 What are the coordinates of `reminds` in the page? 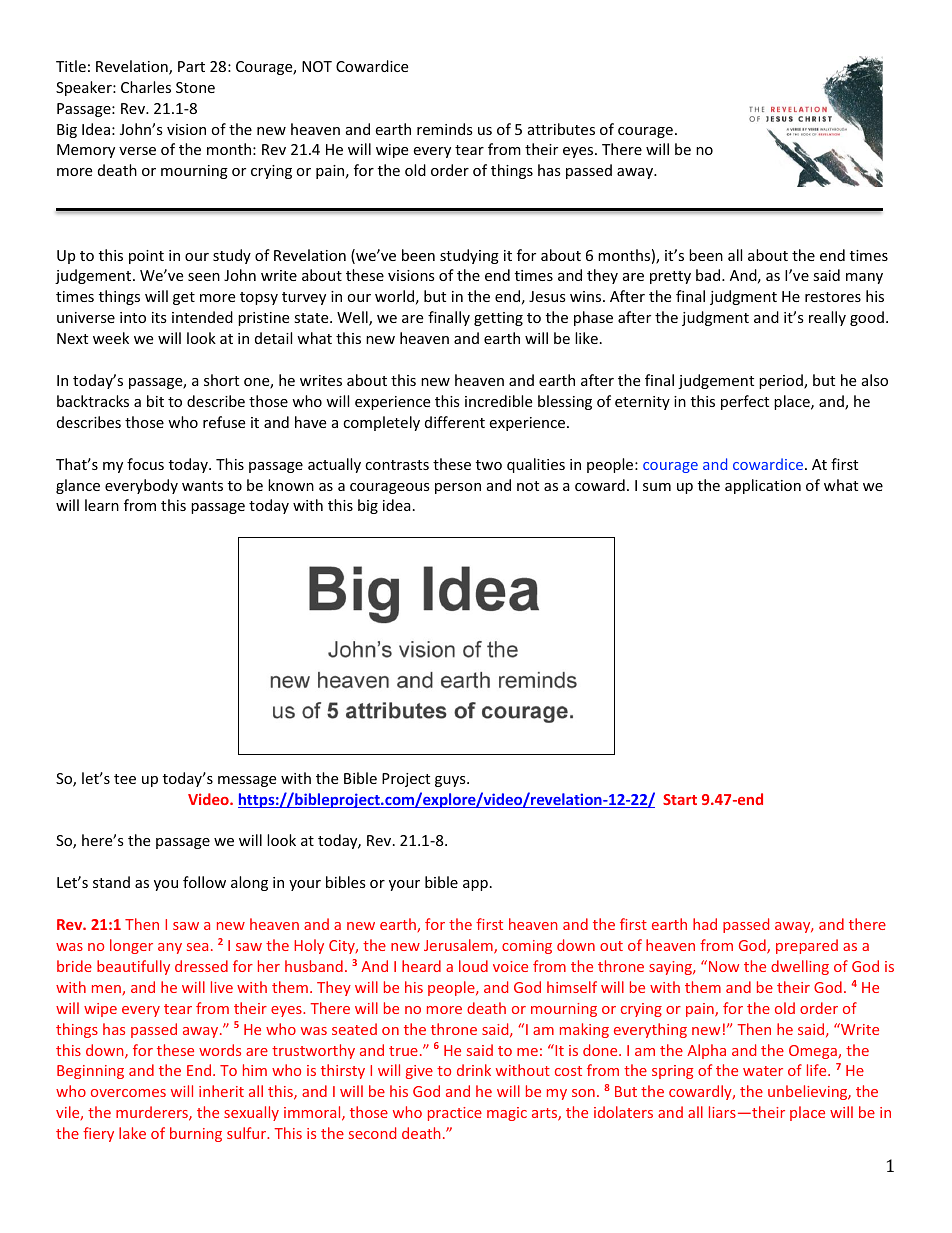 It's located at (445, 129).
